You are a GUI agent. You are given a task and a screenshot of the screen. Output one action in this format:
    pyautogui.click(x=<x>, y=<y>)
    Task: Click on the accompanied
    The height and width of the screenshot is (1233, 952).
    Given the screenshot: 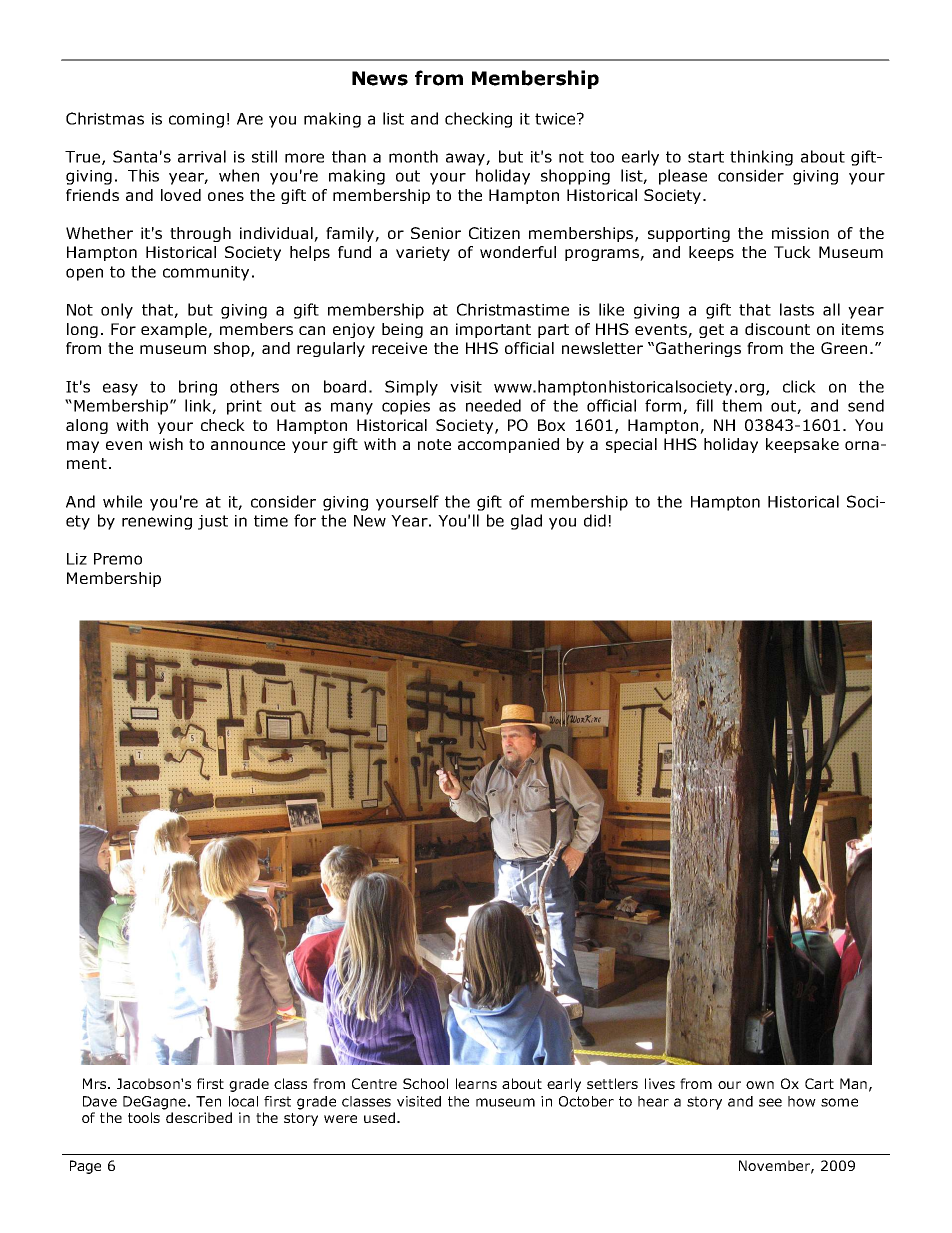 What is the action you would take?
    pyautogui.click(x=508, y=445)
